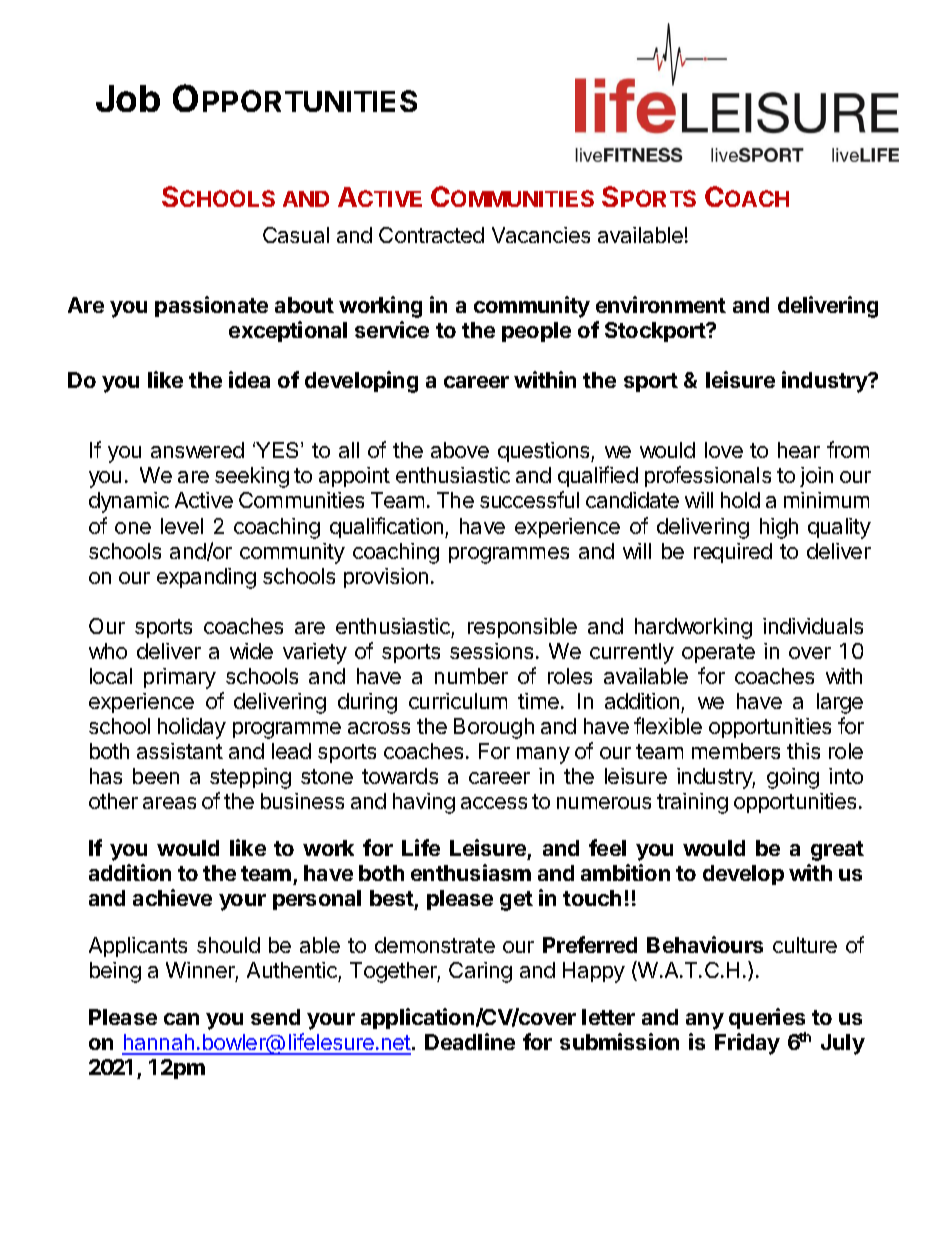 Image resolution: width=952 pixels, height=1233 pixels. What do you see at coordinates (431, 235) in the screenshot?
I see `Contracted` at bounding box center [431, 235].
